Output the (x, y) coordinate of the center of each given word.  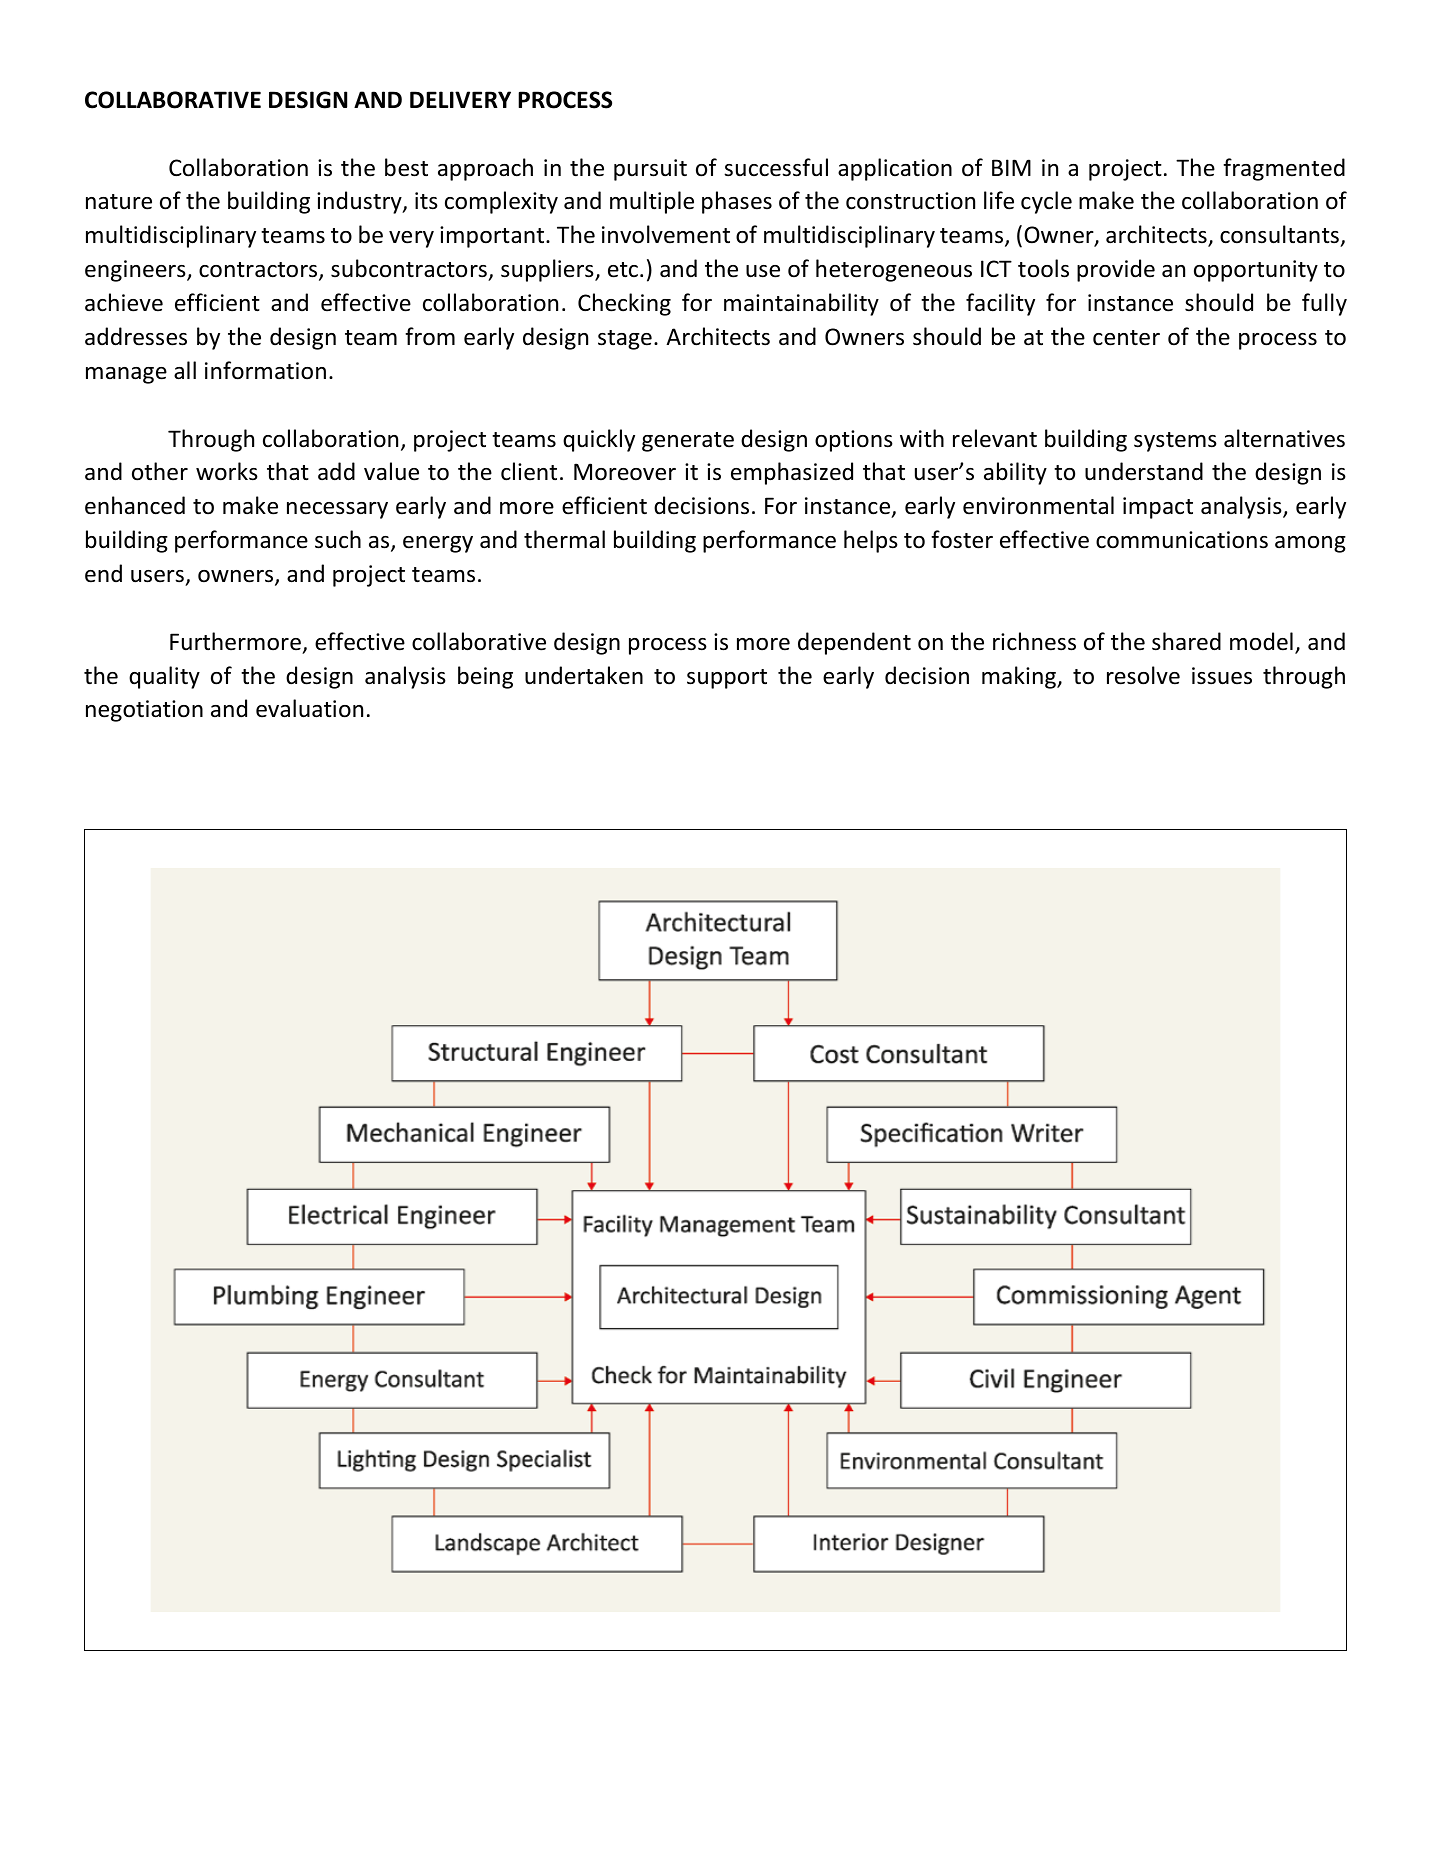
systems (1175, 442)
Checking (624, 304)
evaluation (309, 708)
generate (688, 442)
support (727, 679)
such (338, 539)
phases (737, 202)
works (227, 471)
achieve (124, 302)
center (1126, 338)
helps (871, 541)
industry (360, 202)
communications (1182, 540)
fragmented (1284, 169)
